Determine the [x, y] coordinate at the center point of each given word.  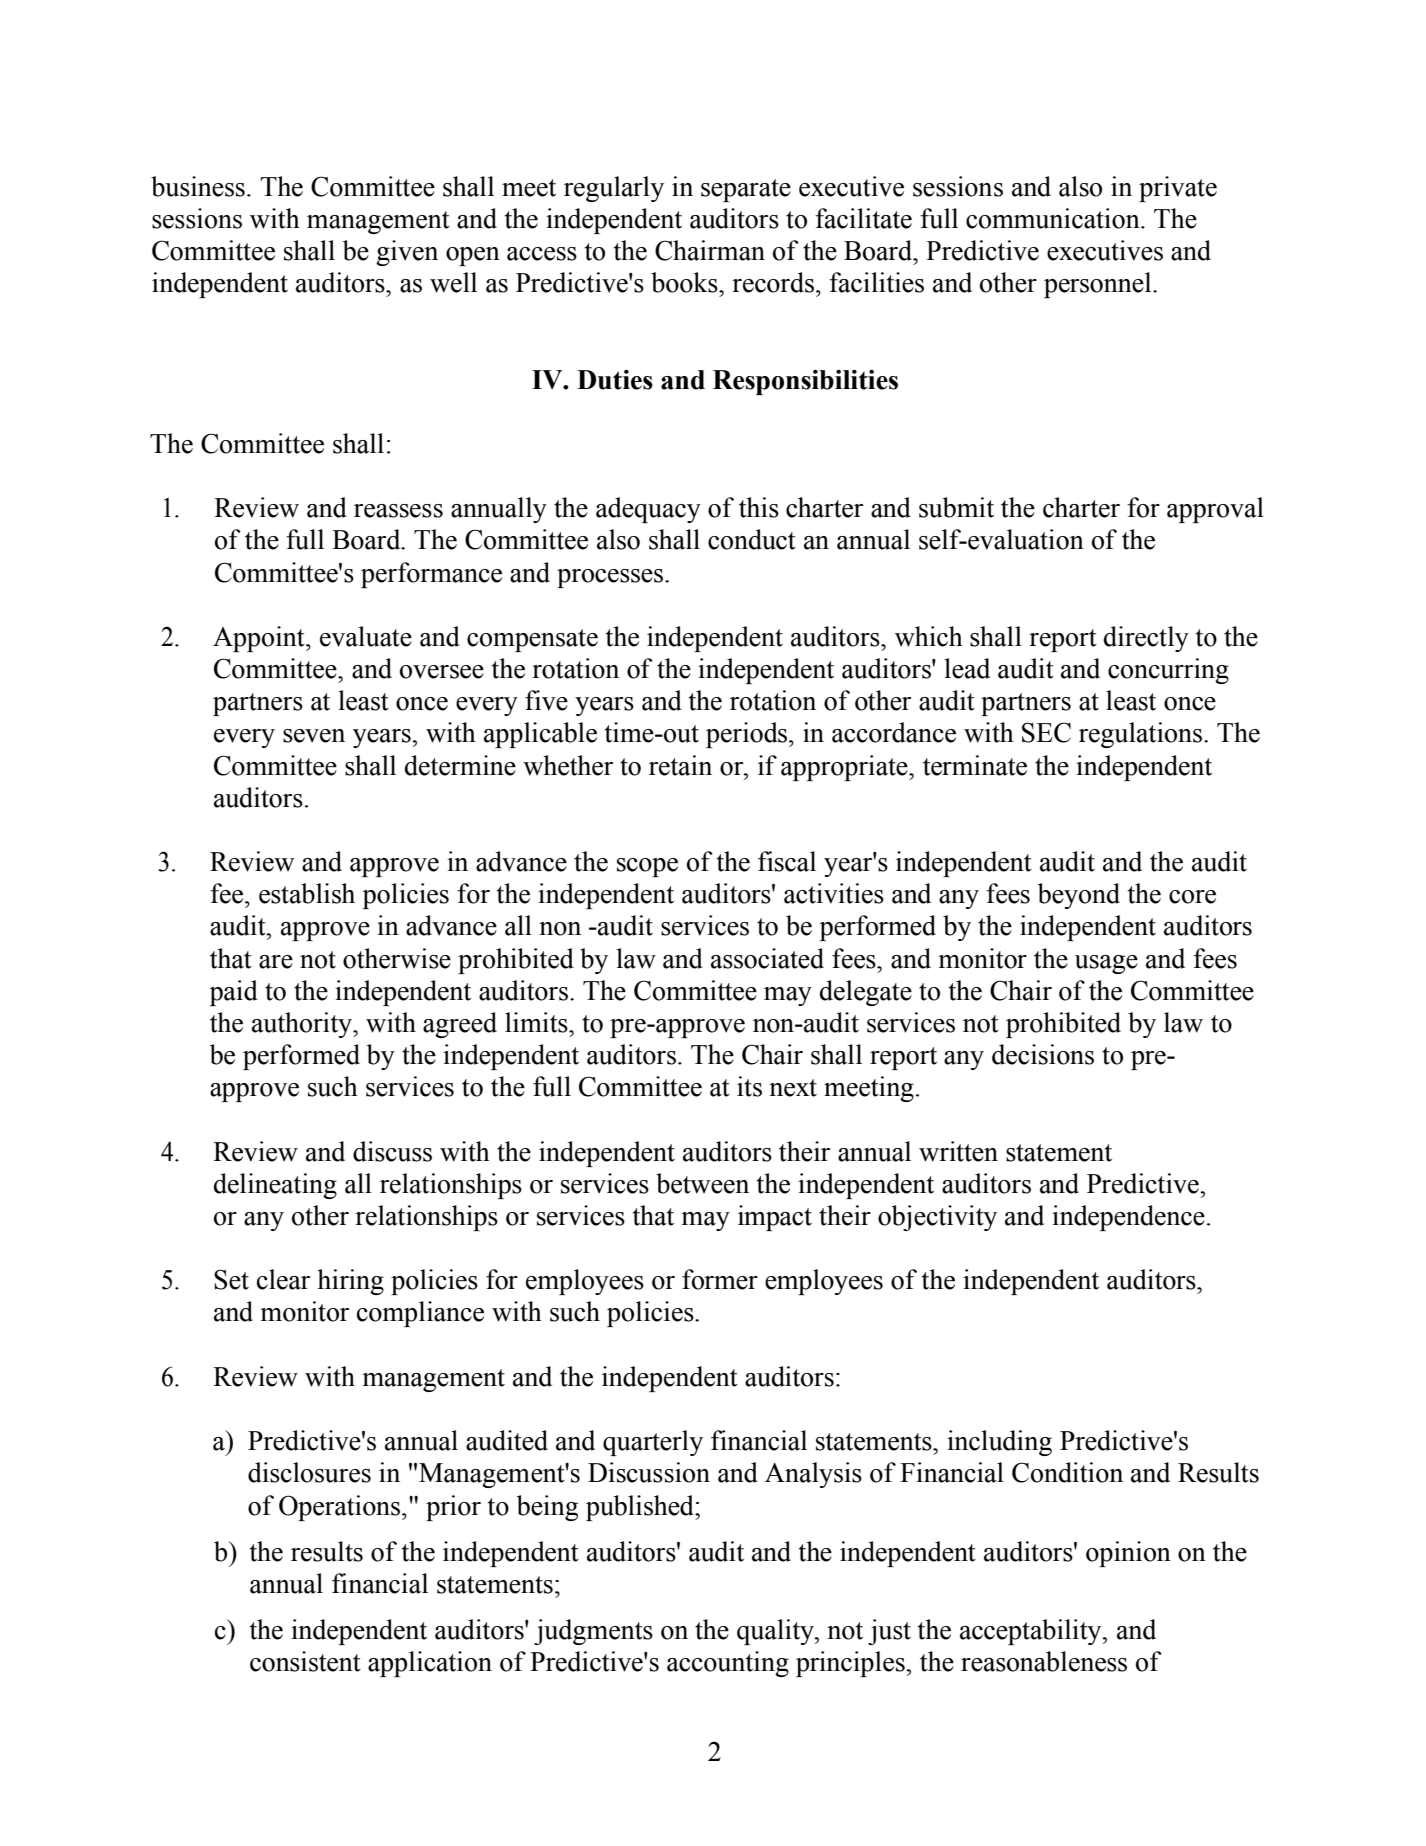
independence [1128, 1218]
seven [314, 736]
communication [1054, 218]
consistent [305, 1661]
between [702, 1183]
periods [748, 735]
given [407, 253]
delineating [275, 1186]
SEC [1046, 732]
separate [746, 190]
